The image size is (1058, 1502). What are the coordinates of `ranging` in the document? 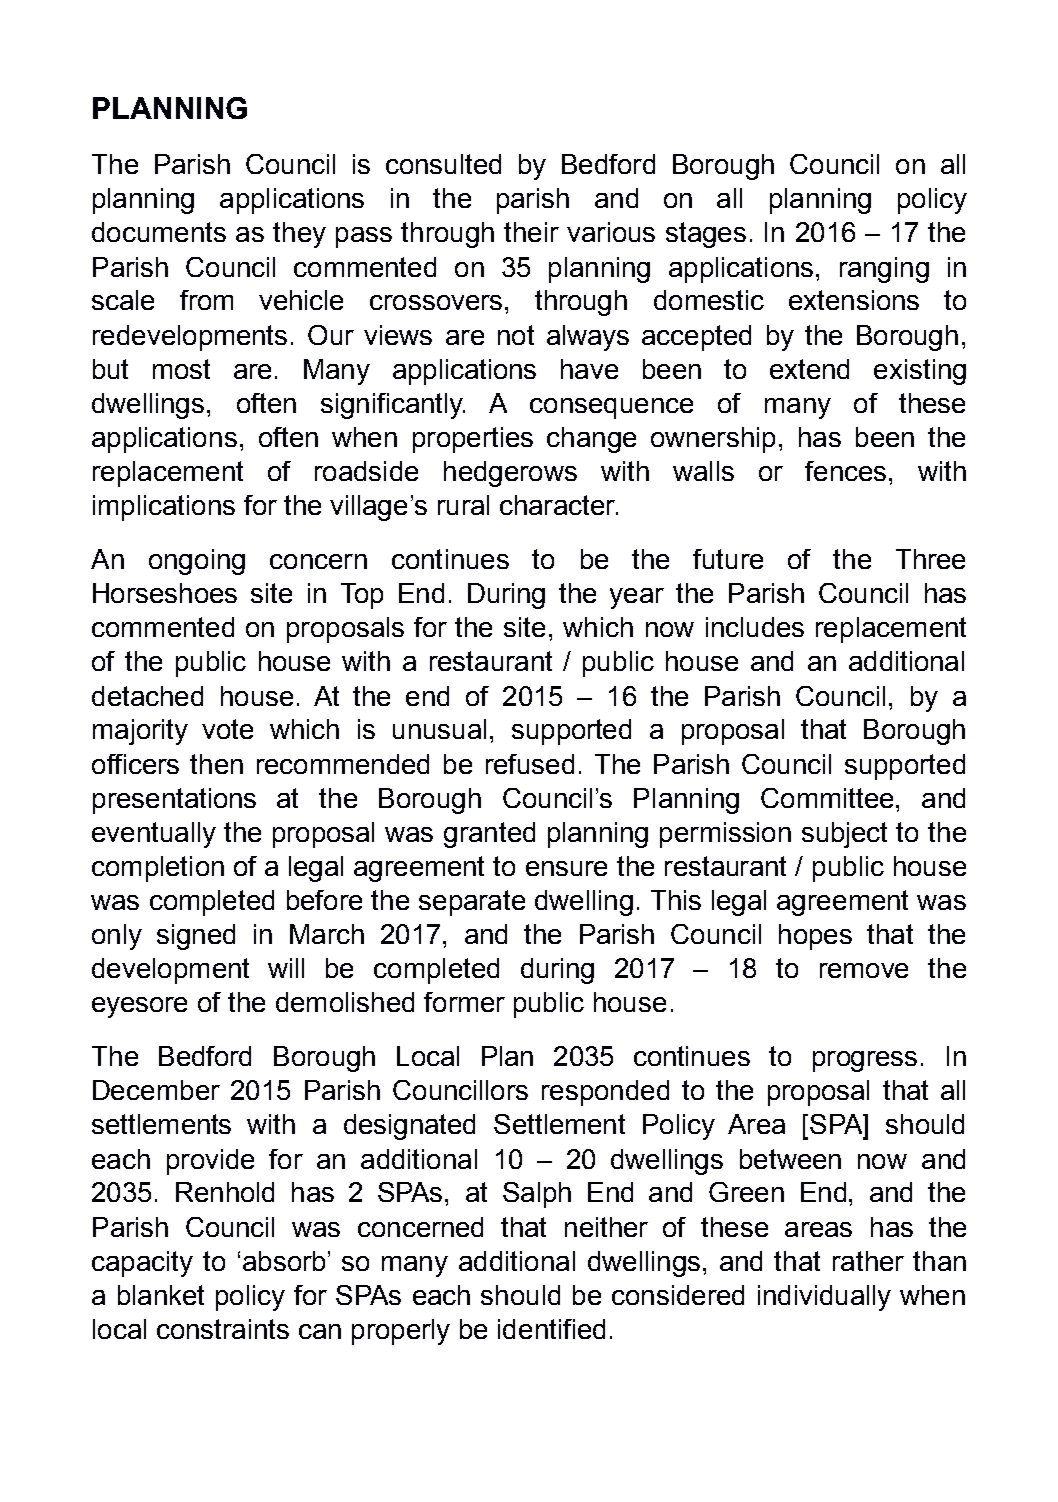 It's located at (884, 270).
